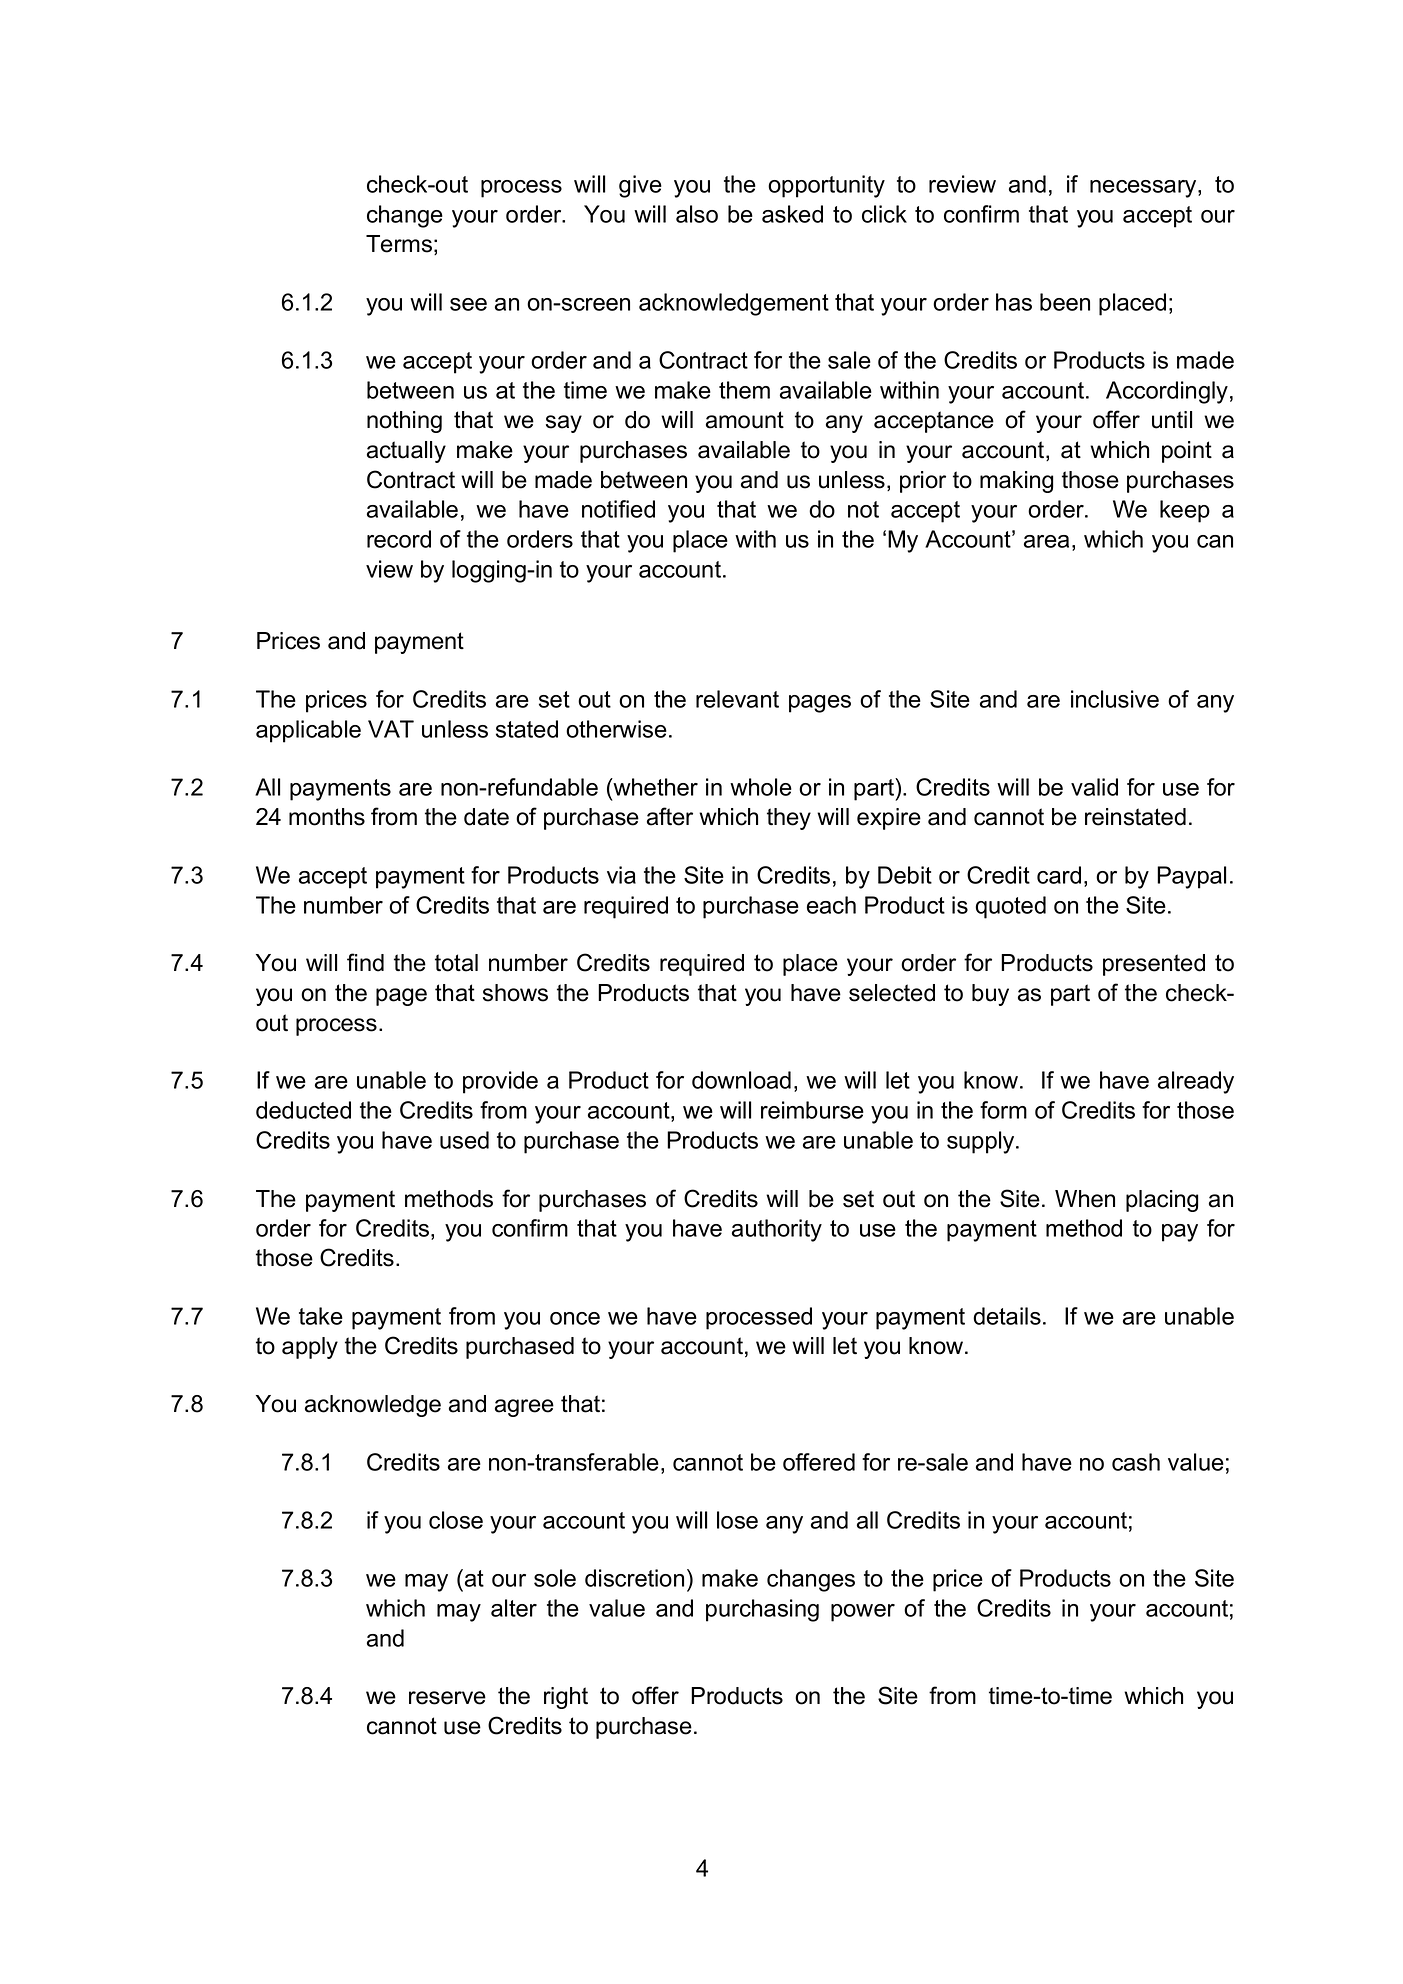 This screenshot has width=1403, height=1984. Describe the element at coordinates (1065, 302) in the screenshot. I see `been` at that location.
